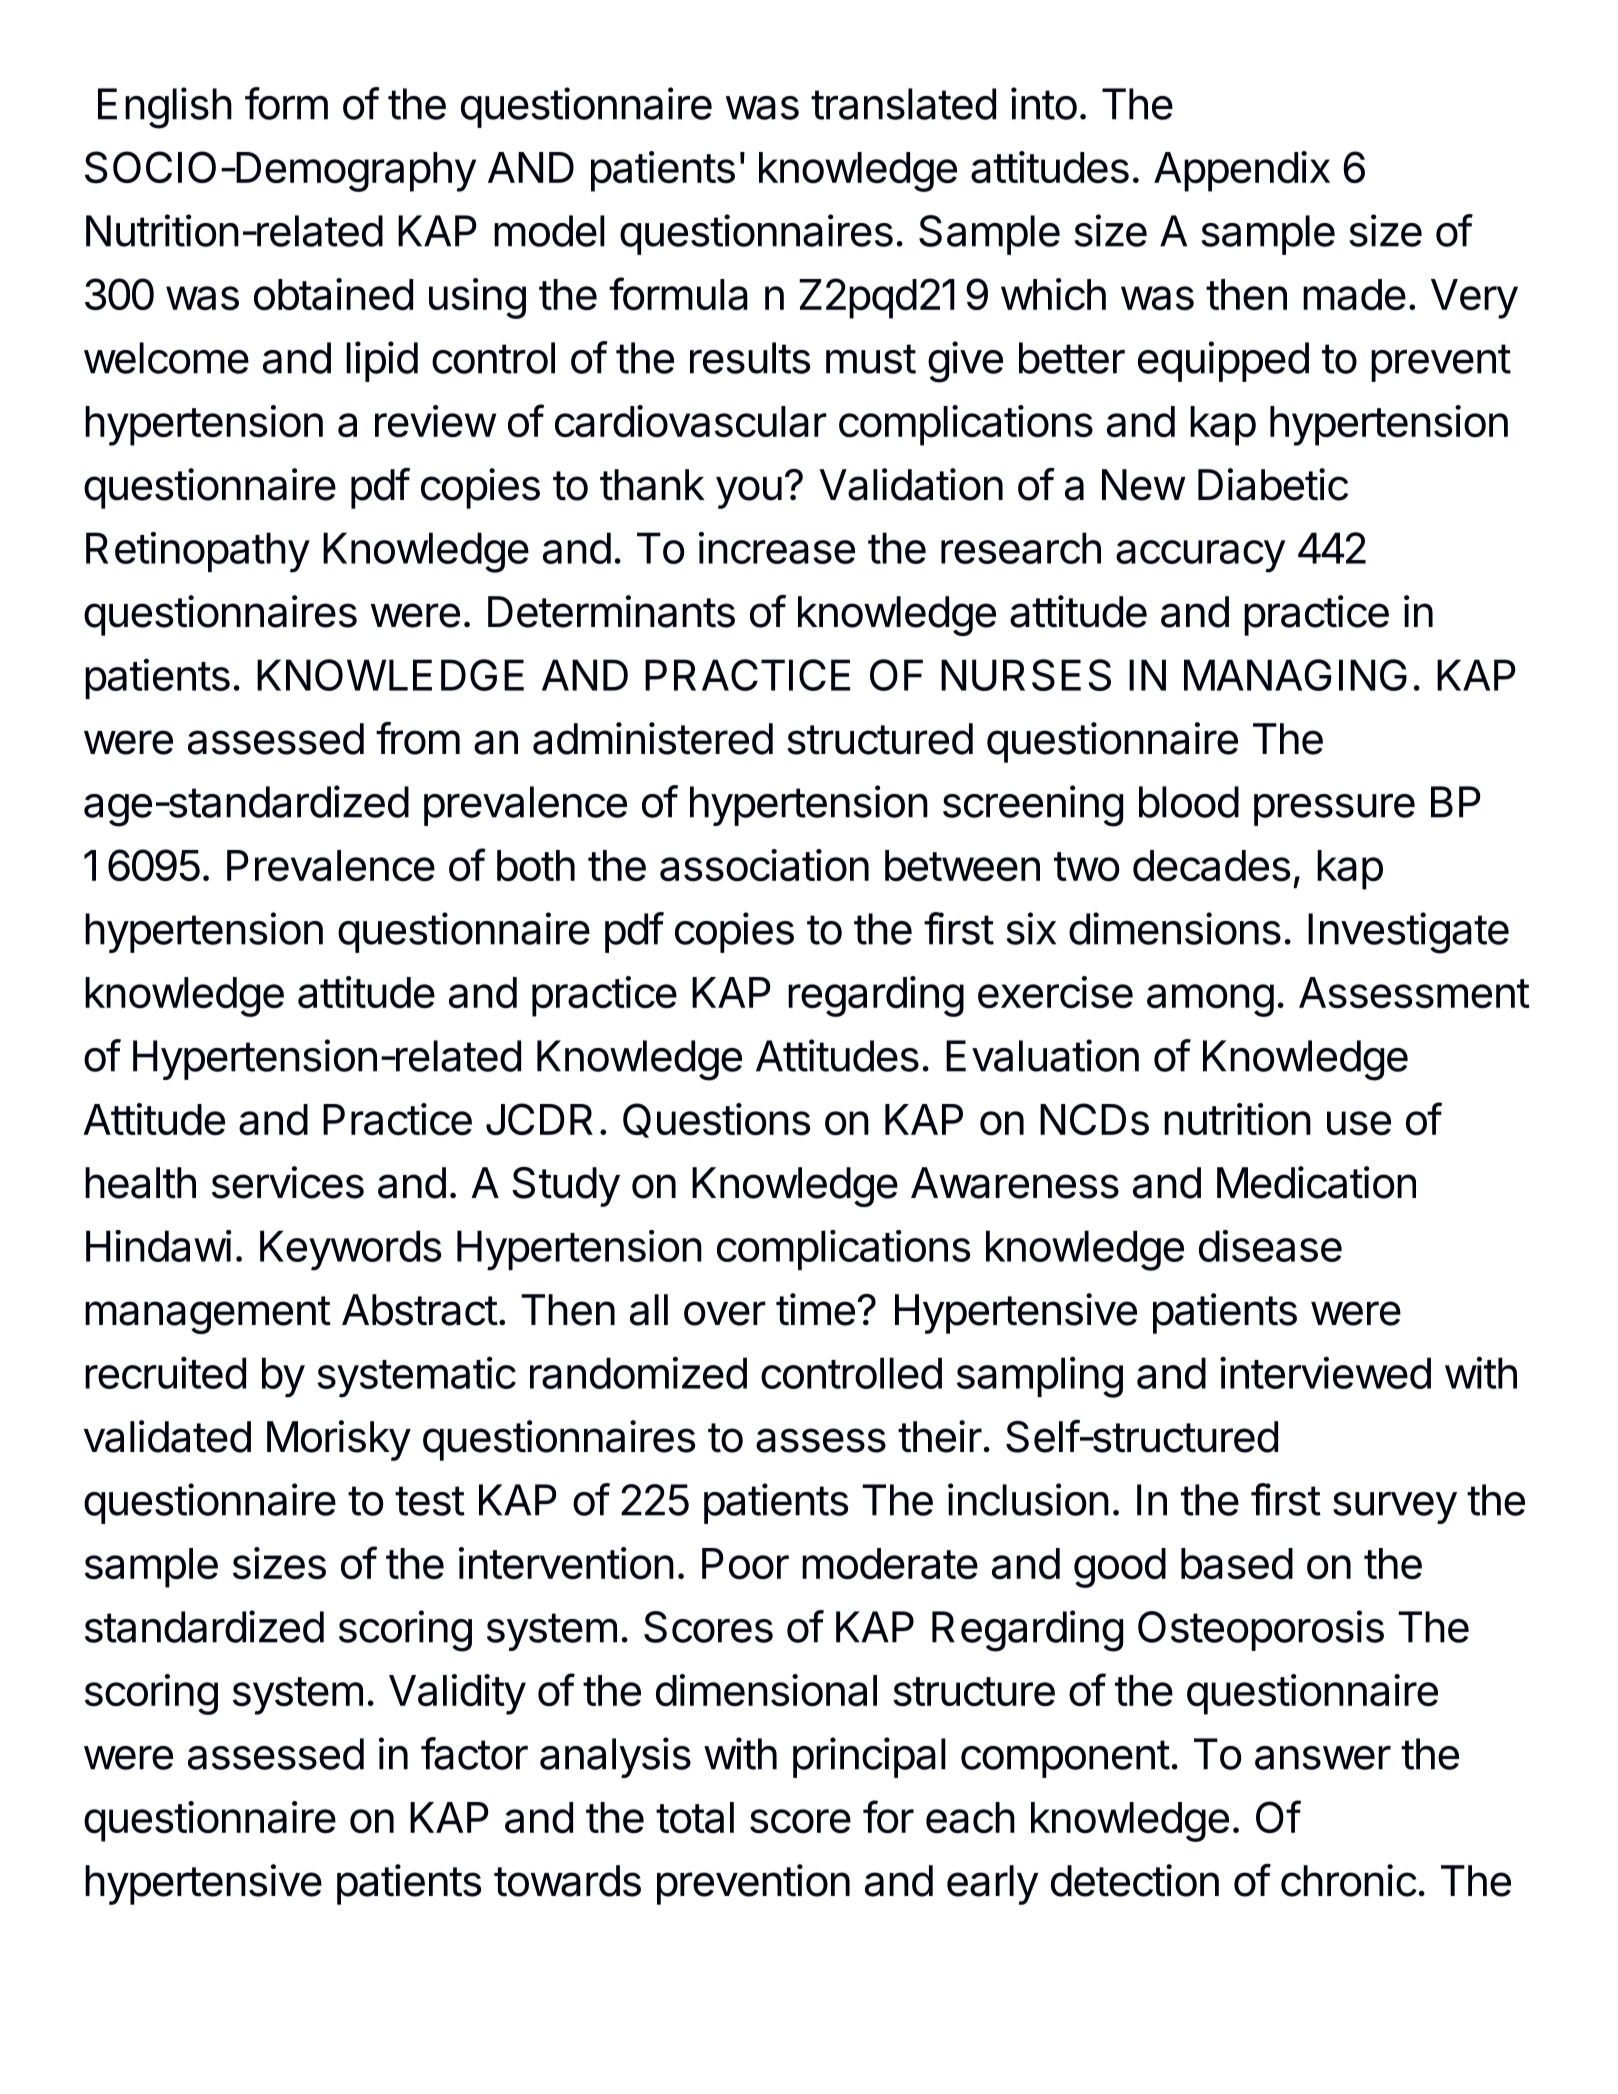  What do you see at coordinates (1210, 1000) in the screenshot?
I see `among` at bounding box center [1210, 1000].
